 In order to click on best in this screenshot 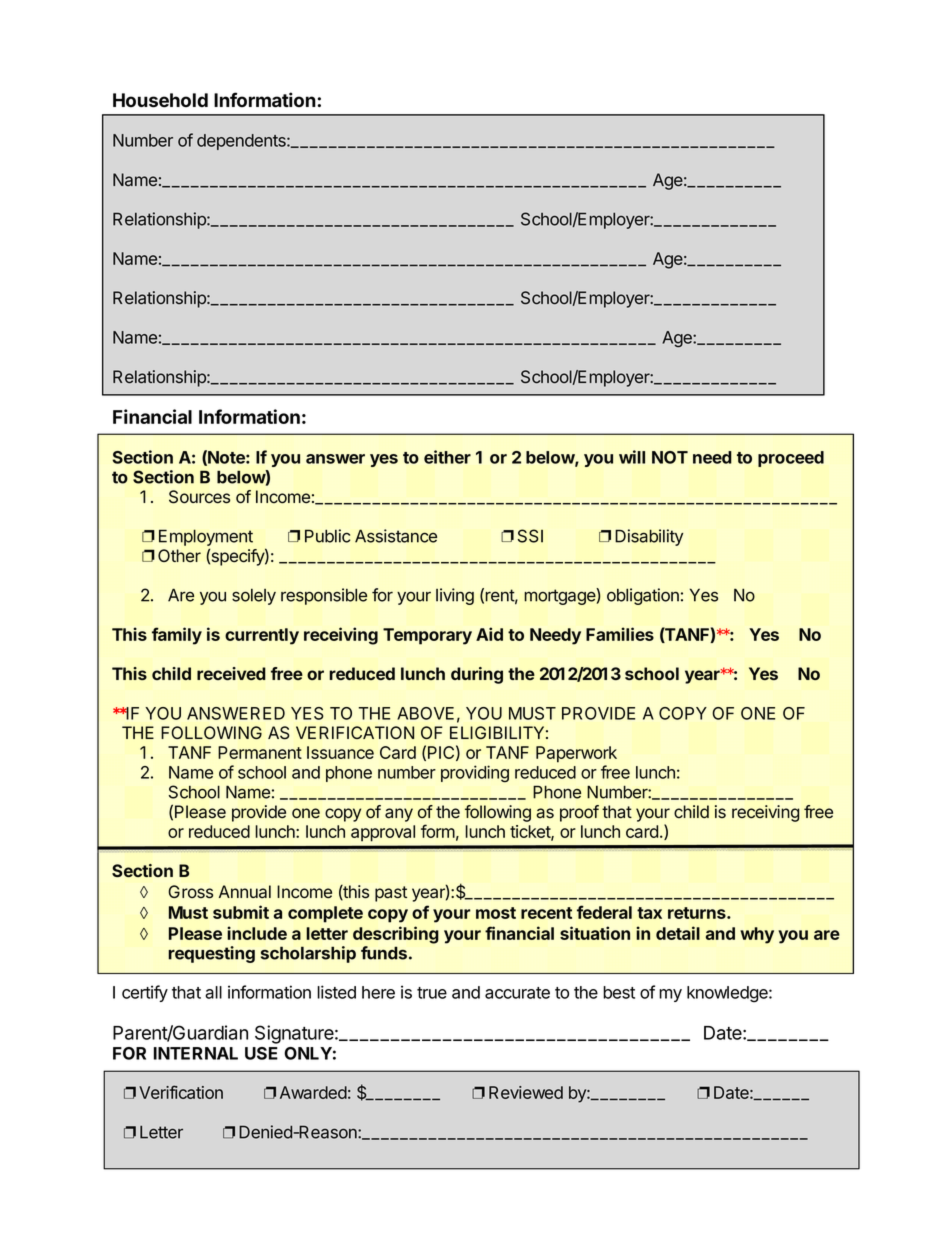, I will do `click(619, 992)`.
